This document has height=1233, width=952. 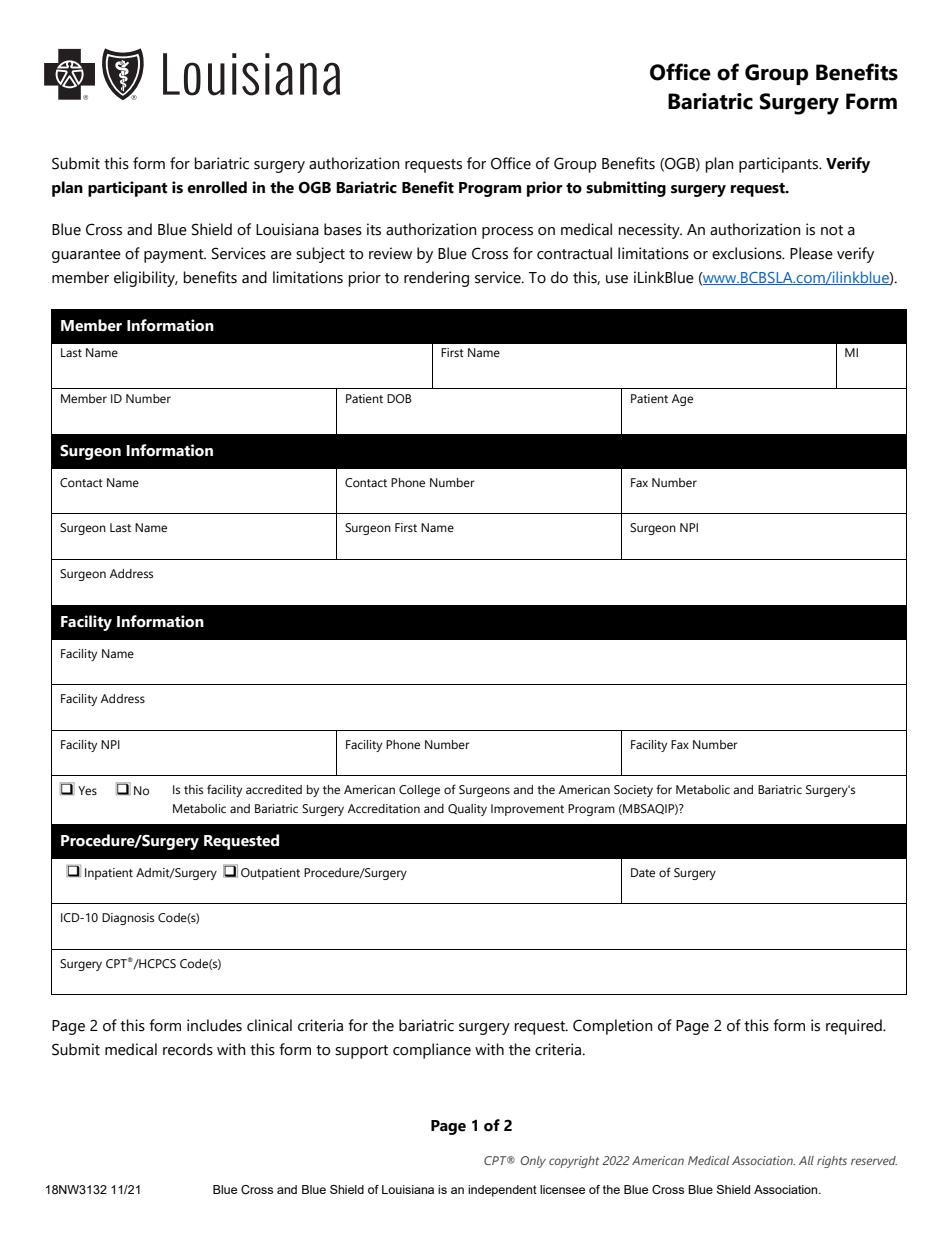 What do you see at coordinates (188, 1049) in the document?
I see `records` at bounding box center [188, 1049].
